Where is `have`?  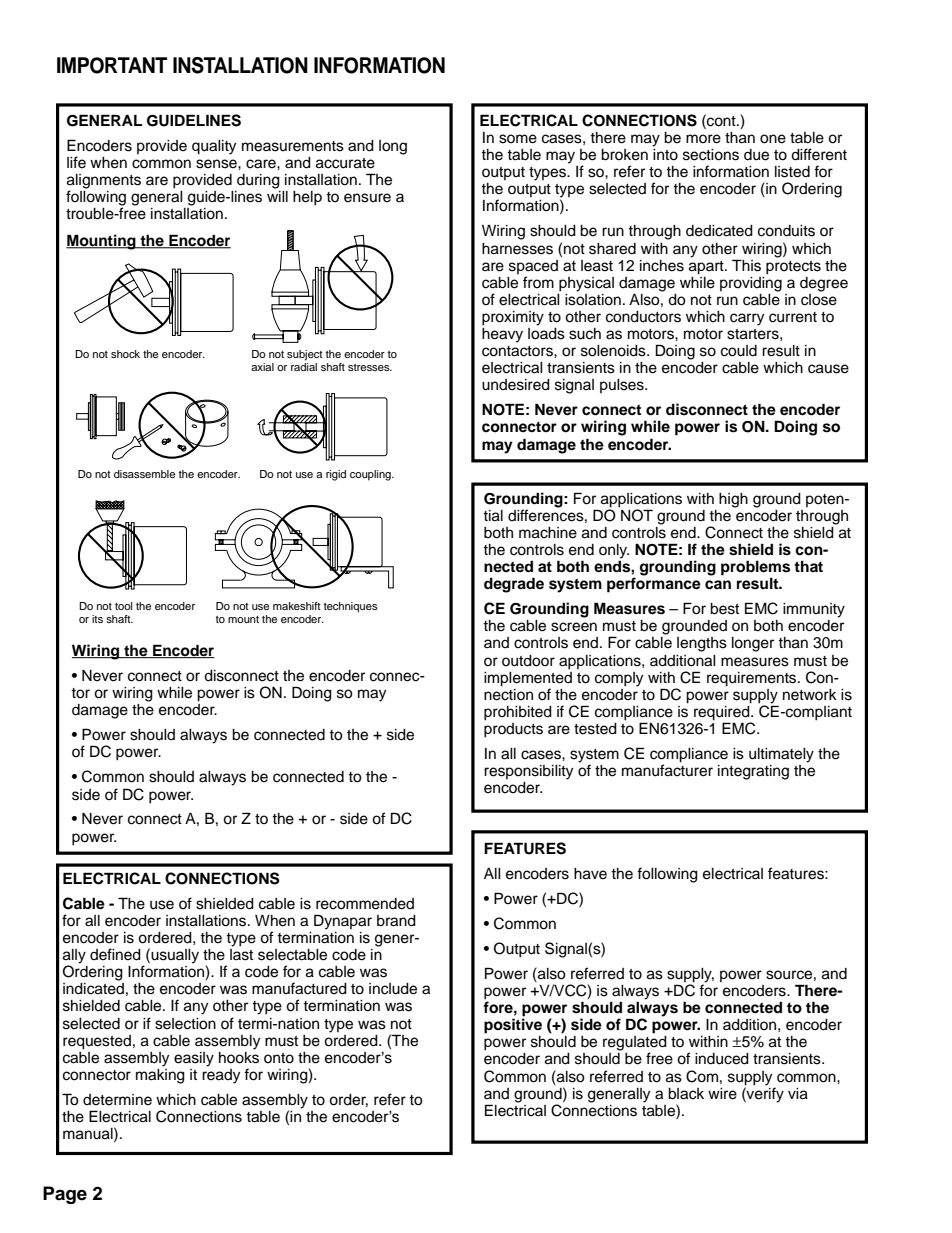 have is located at coordinates (590, 874).
